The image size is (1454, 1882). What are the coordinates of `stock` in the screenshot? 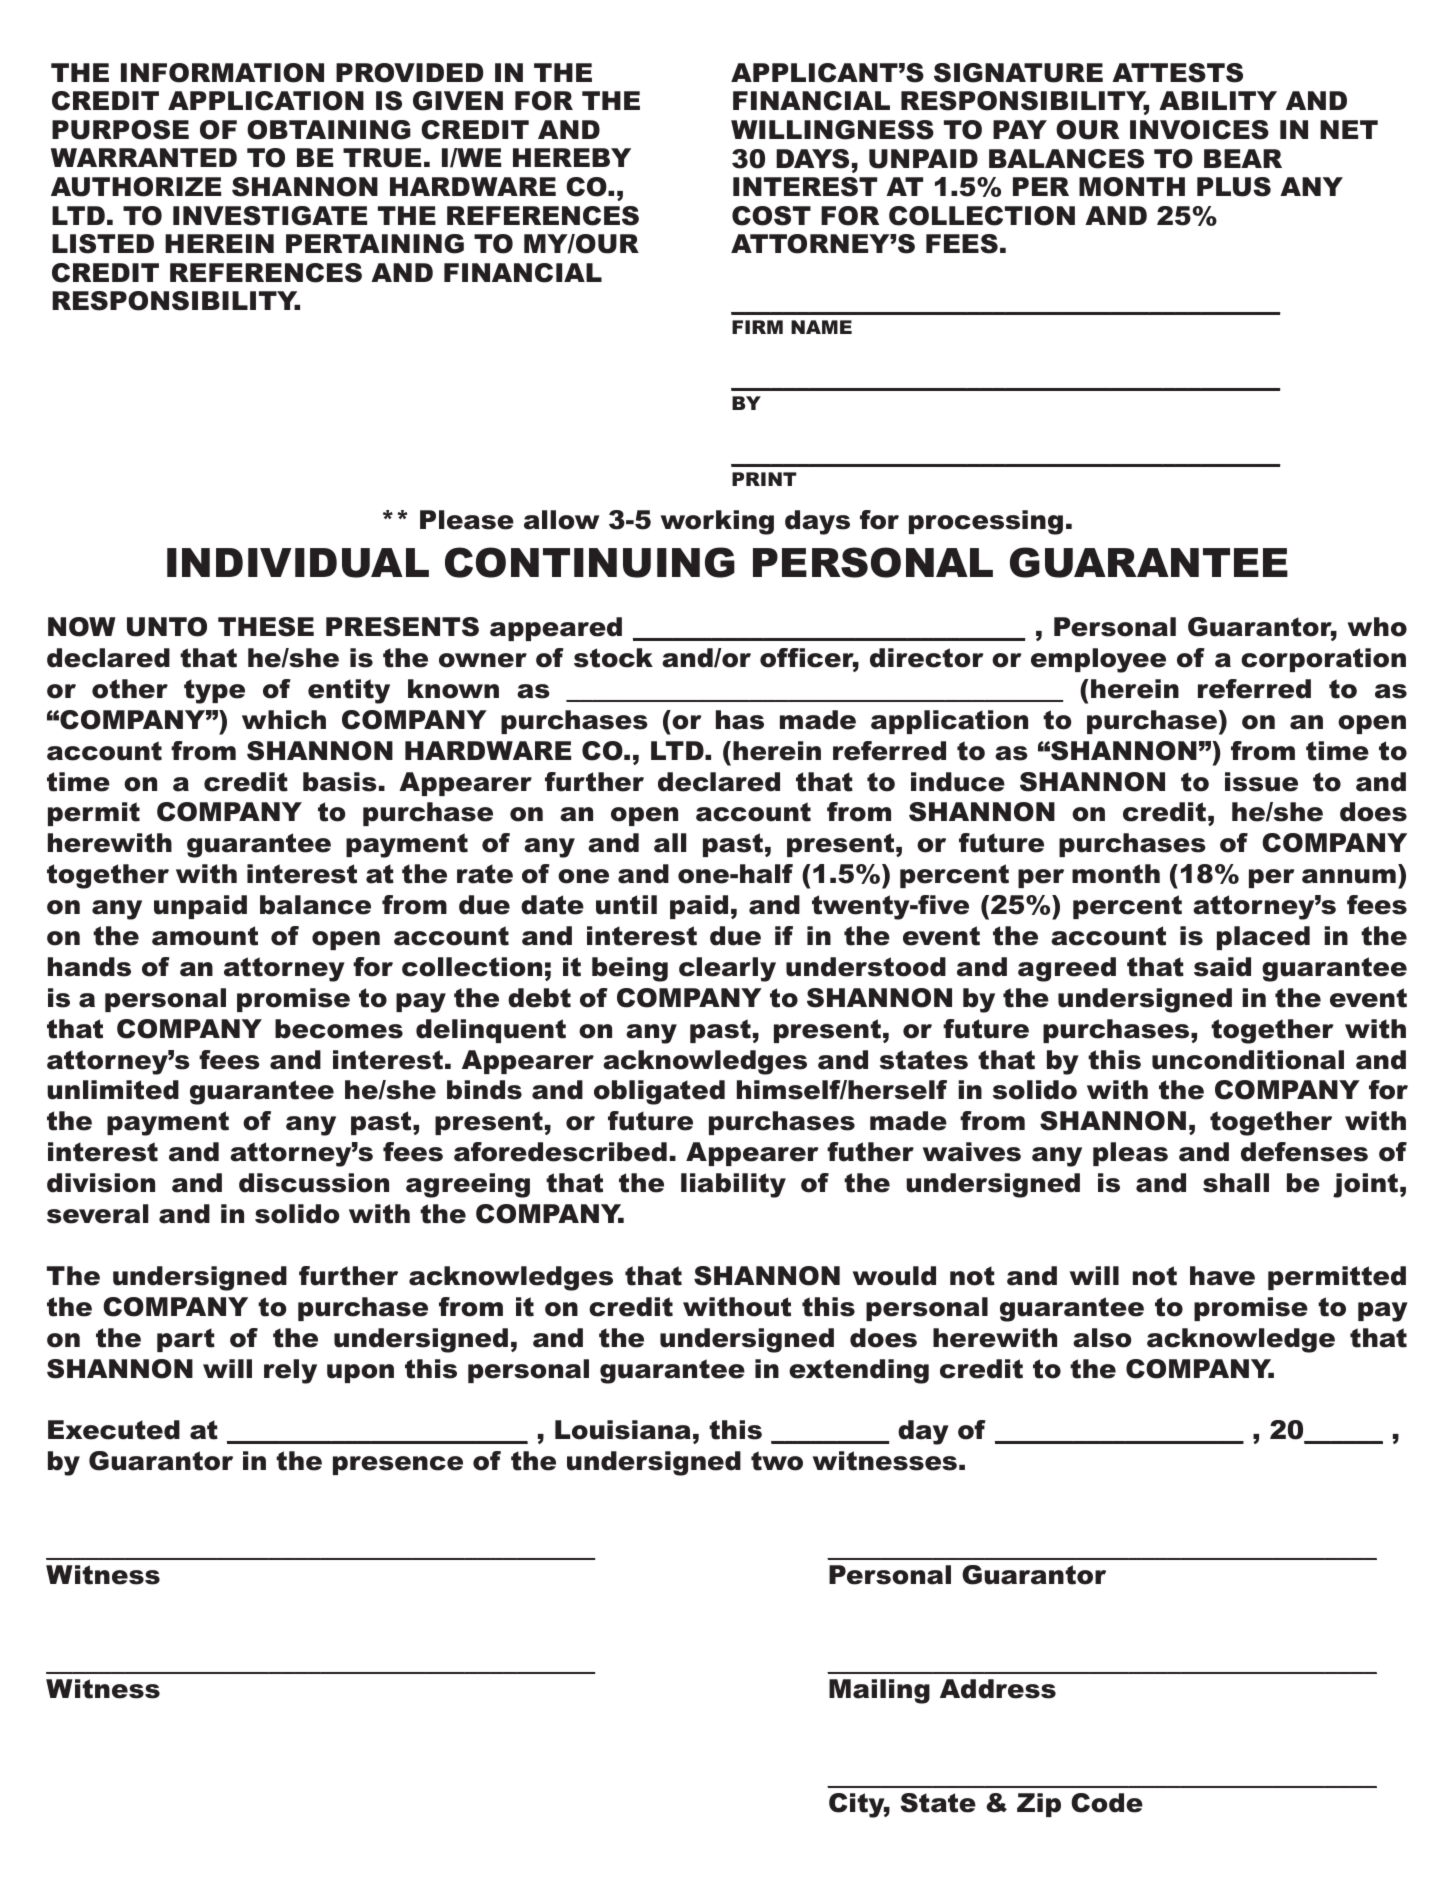 It's located at (613, 658).
